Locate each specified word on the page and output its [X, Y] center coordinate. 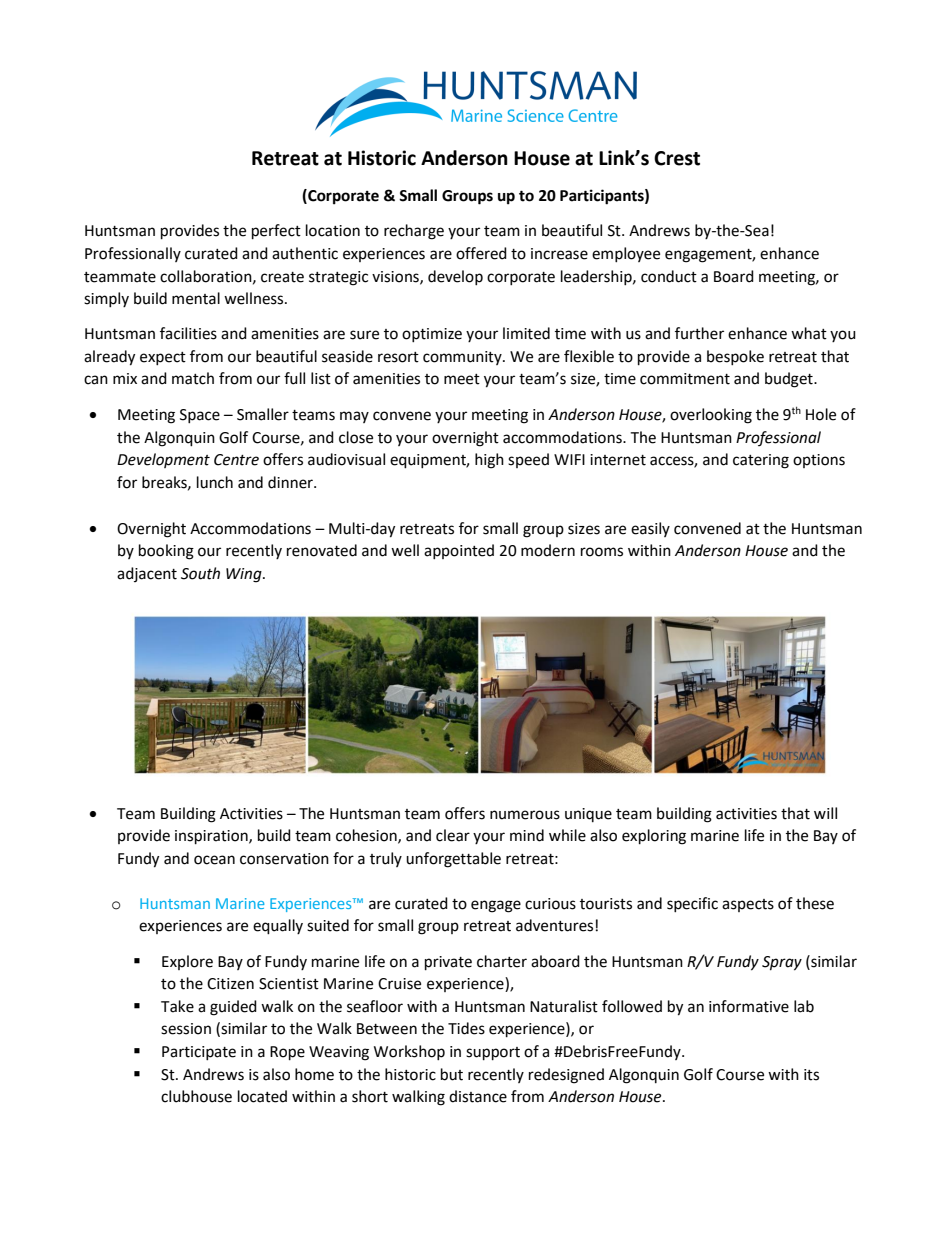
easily [650, 529]
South [200, 573]
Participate [199, 1053]
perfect [276, 232]
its [811, 1075]
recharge [414, 232]
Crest [677, 158]
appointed [459, 551]
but [452, 1074]
